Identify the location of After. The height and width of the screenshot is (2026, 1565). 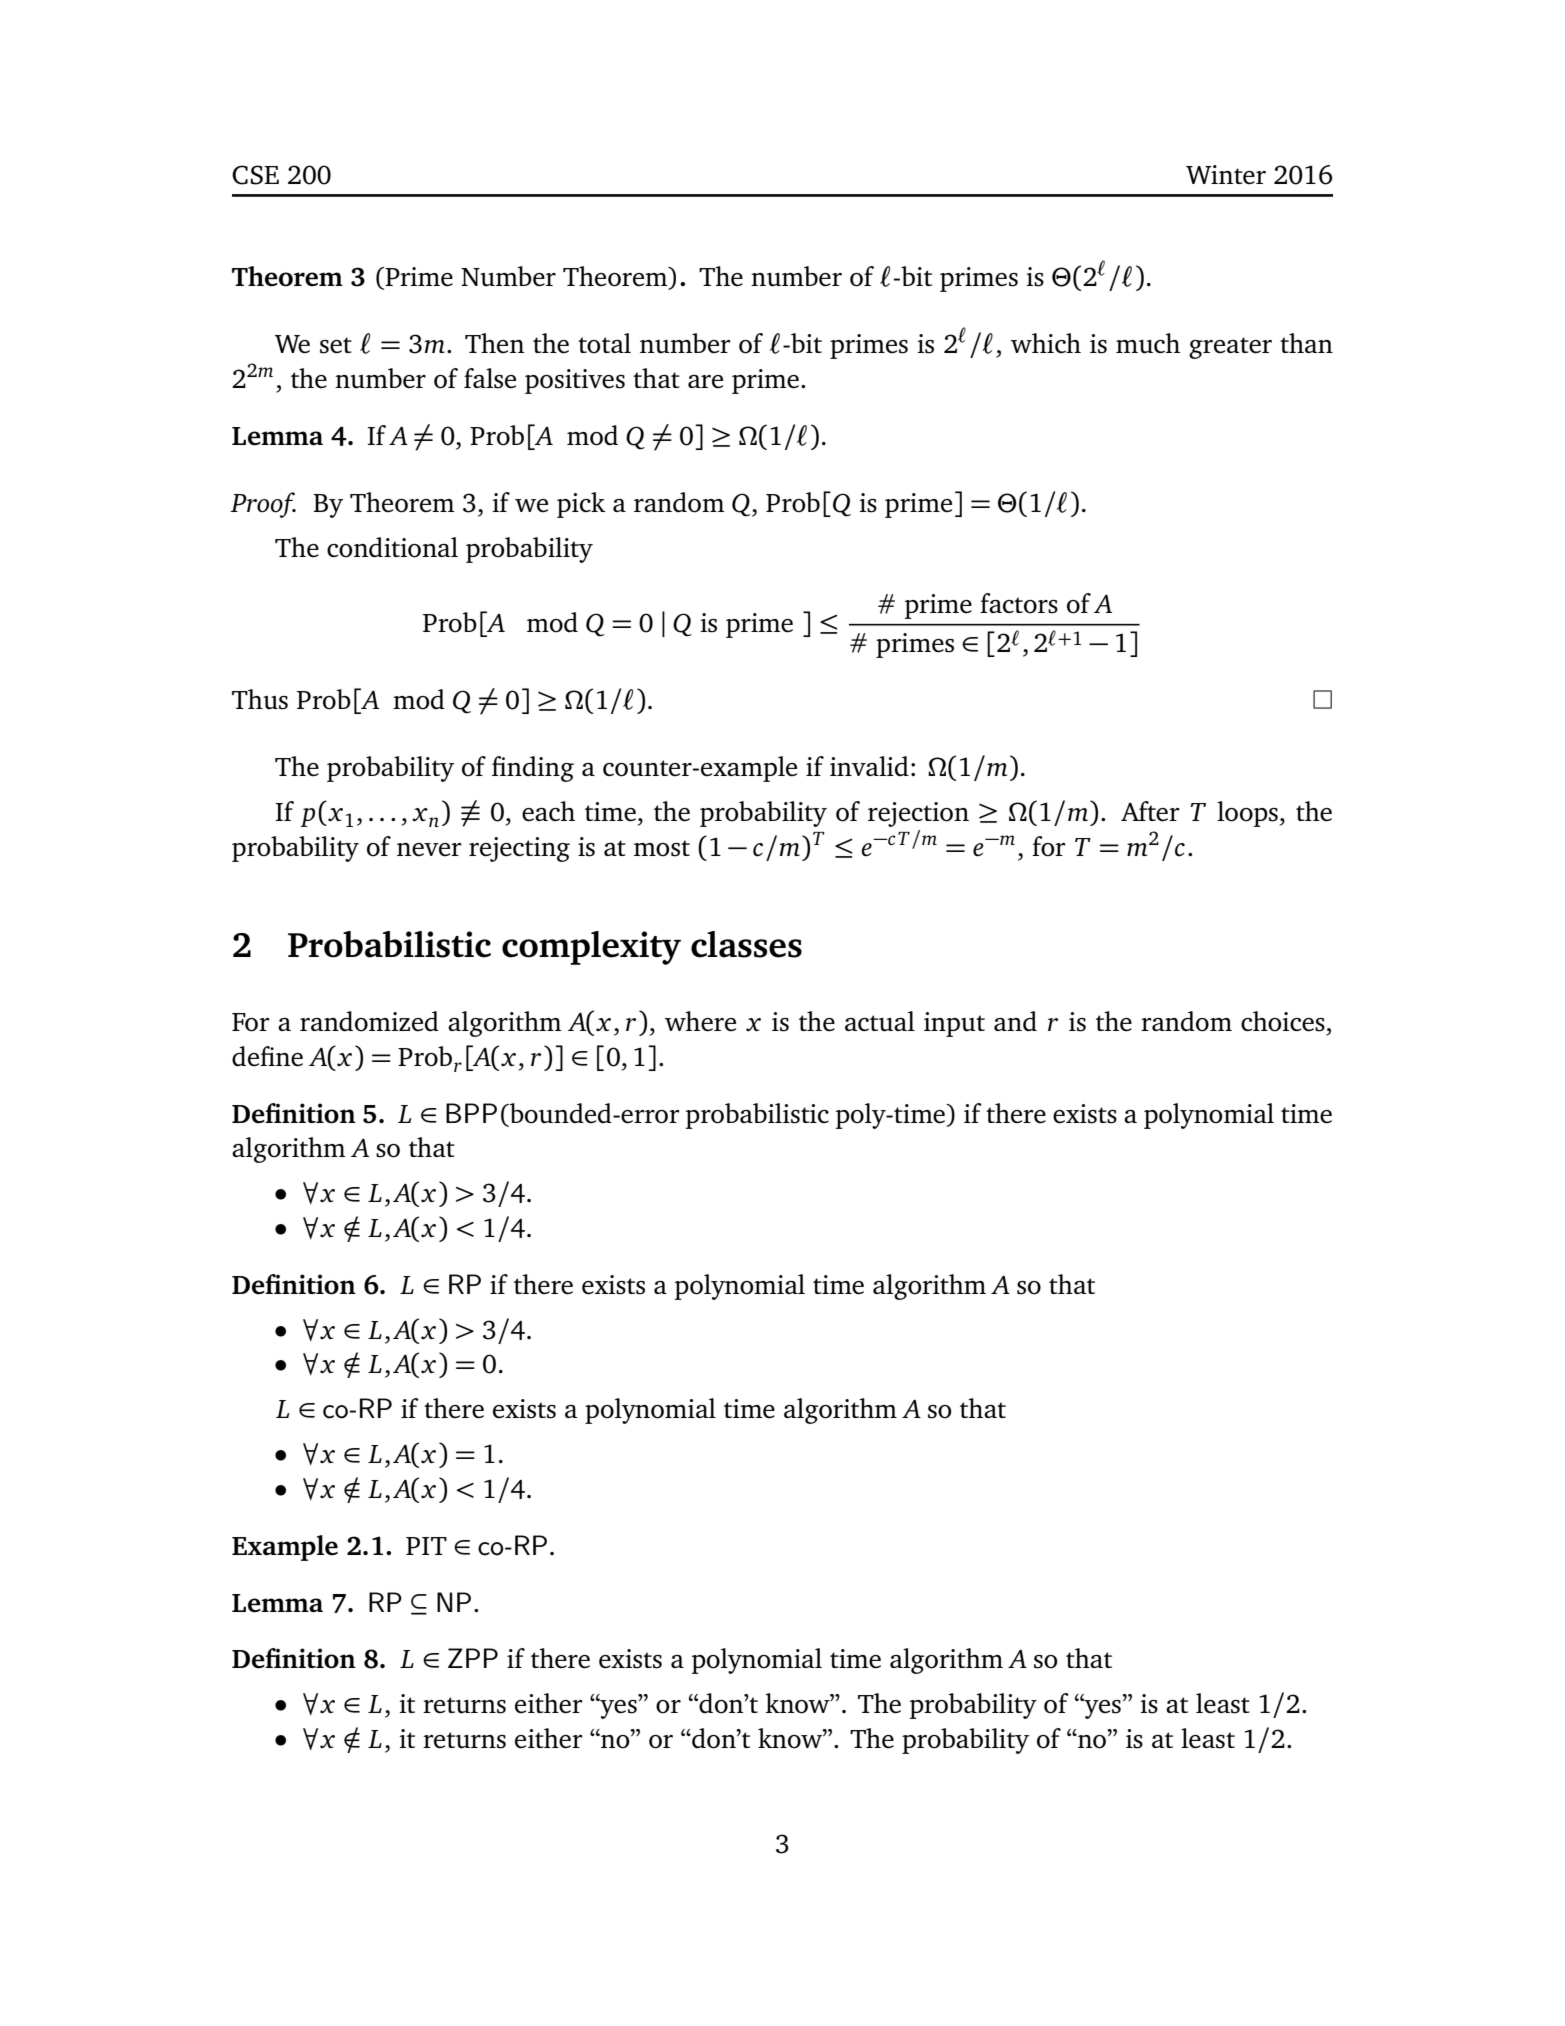
(1150, 811).
